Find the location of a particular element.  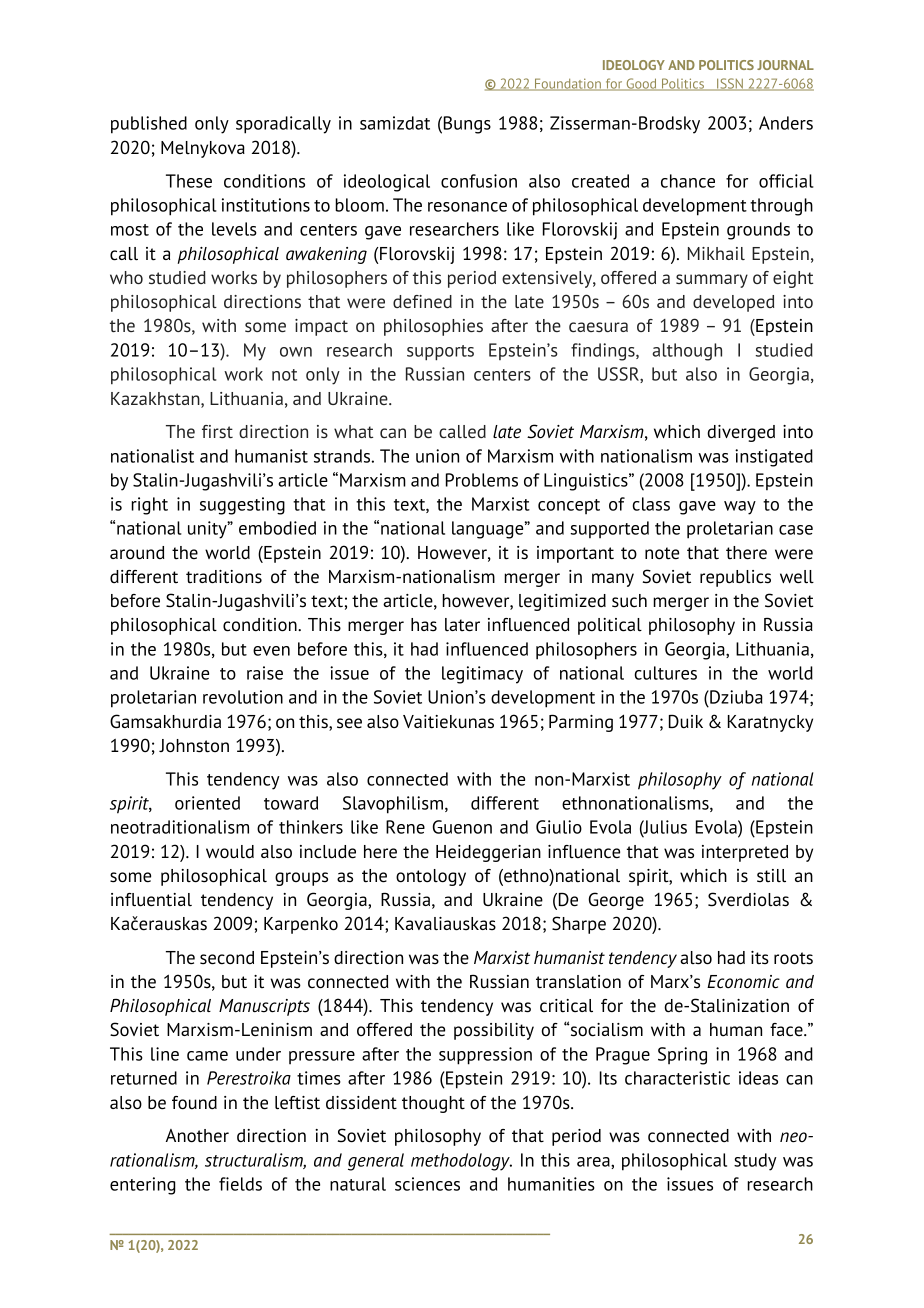

first is located at coordinates (217, 431).
